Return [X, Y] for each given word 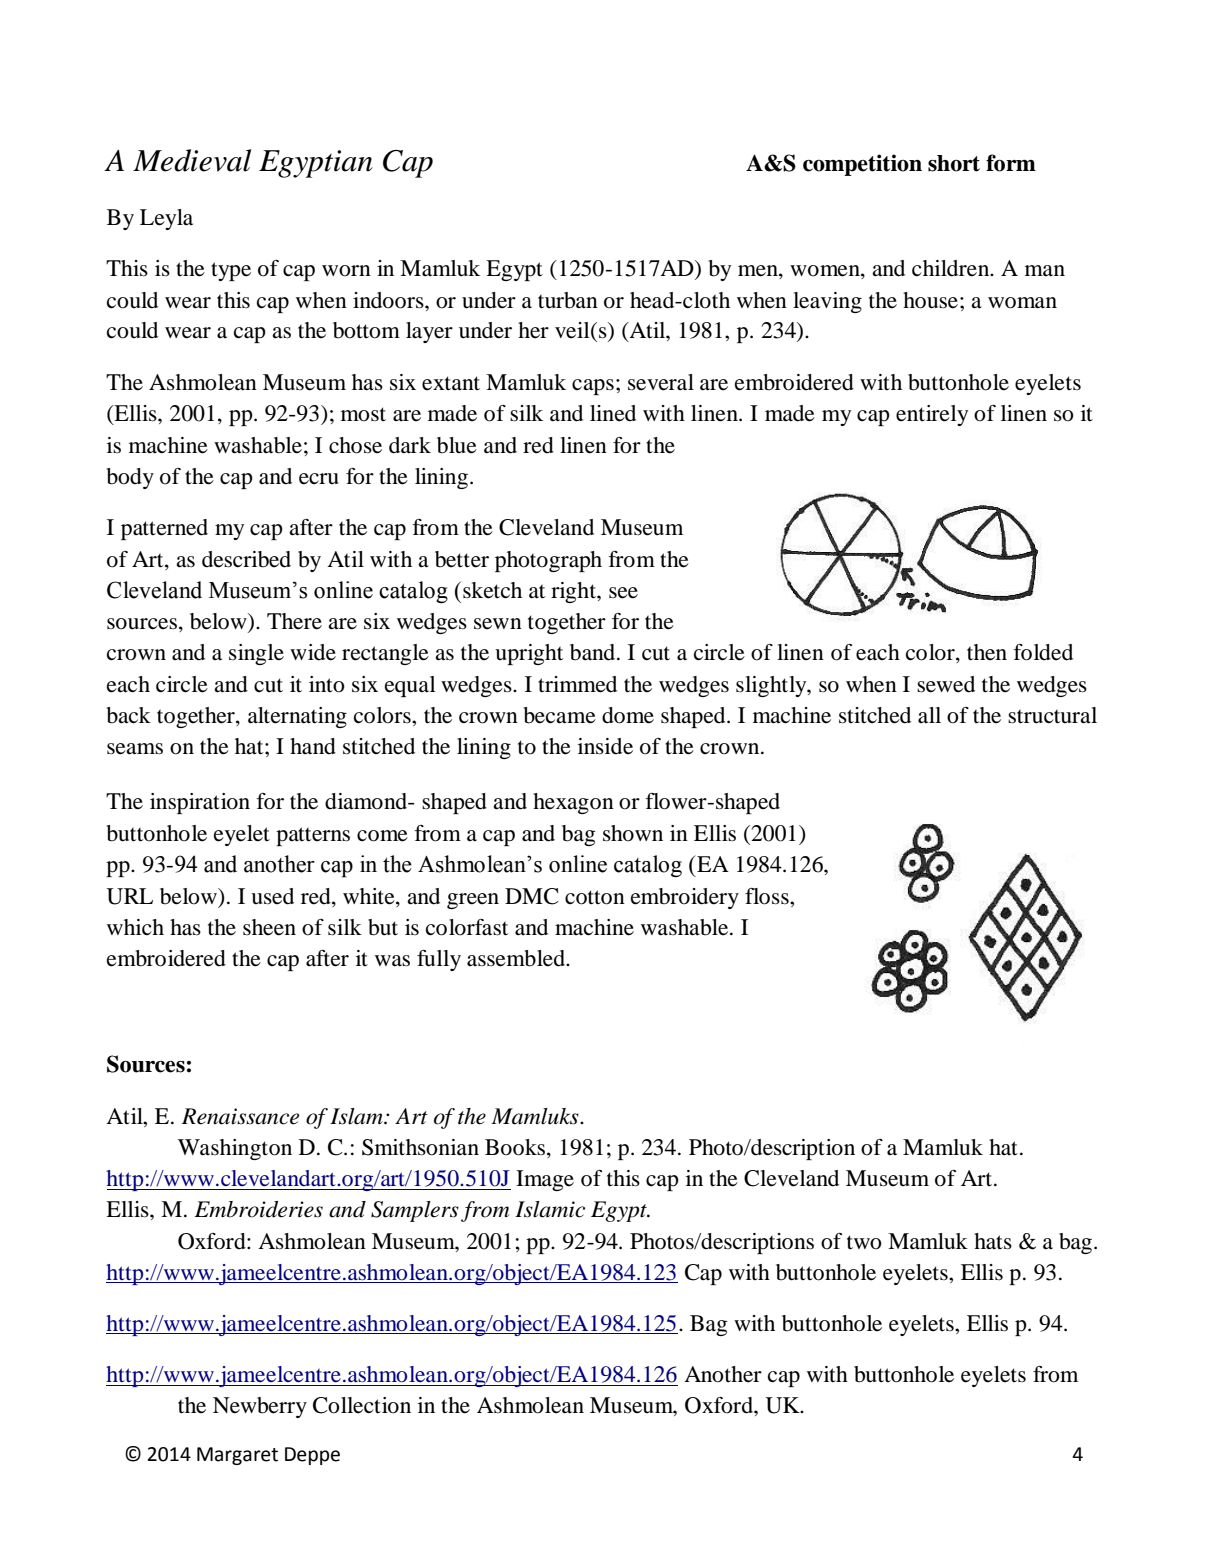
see [623, 593]
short [954, 163]
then [987, 652]
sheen [269, 927]
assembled [517, 958]
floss [768, 896]
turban [568, 300]
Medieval [192, 160]
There [294, 621]
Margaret [237, 1456]
